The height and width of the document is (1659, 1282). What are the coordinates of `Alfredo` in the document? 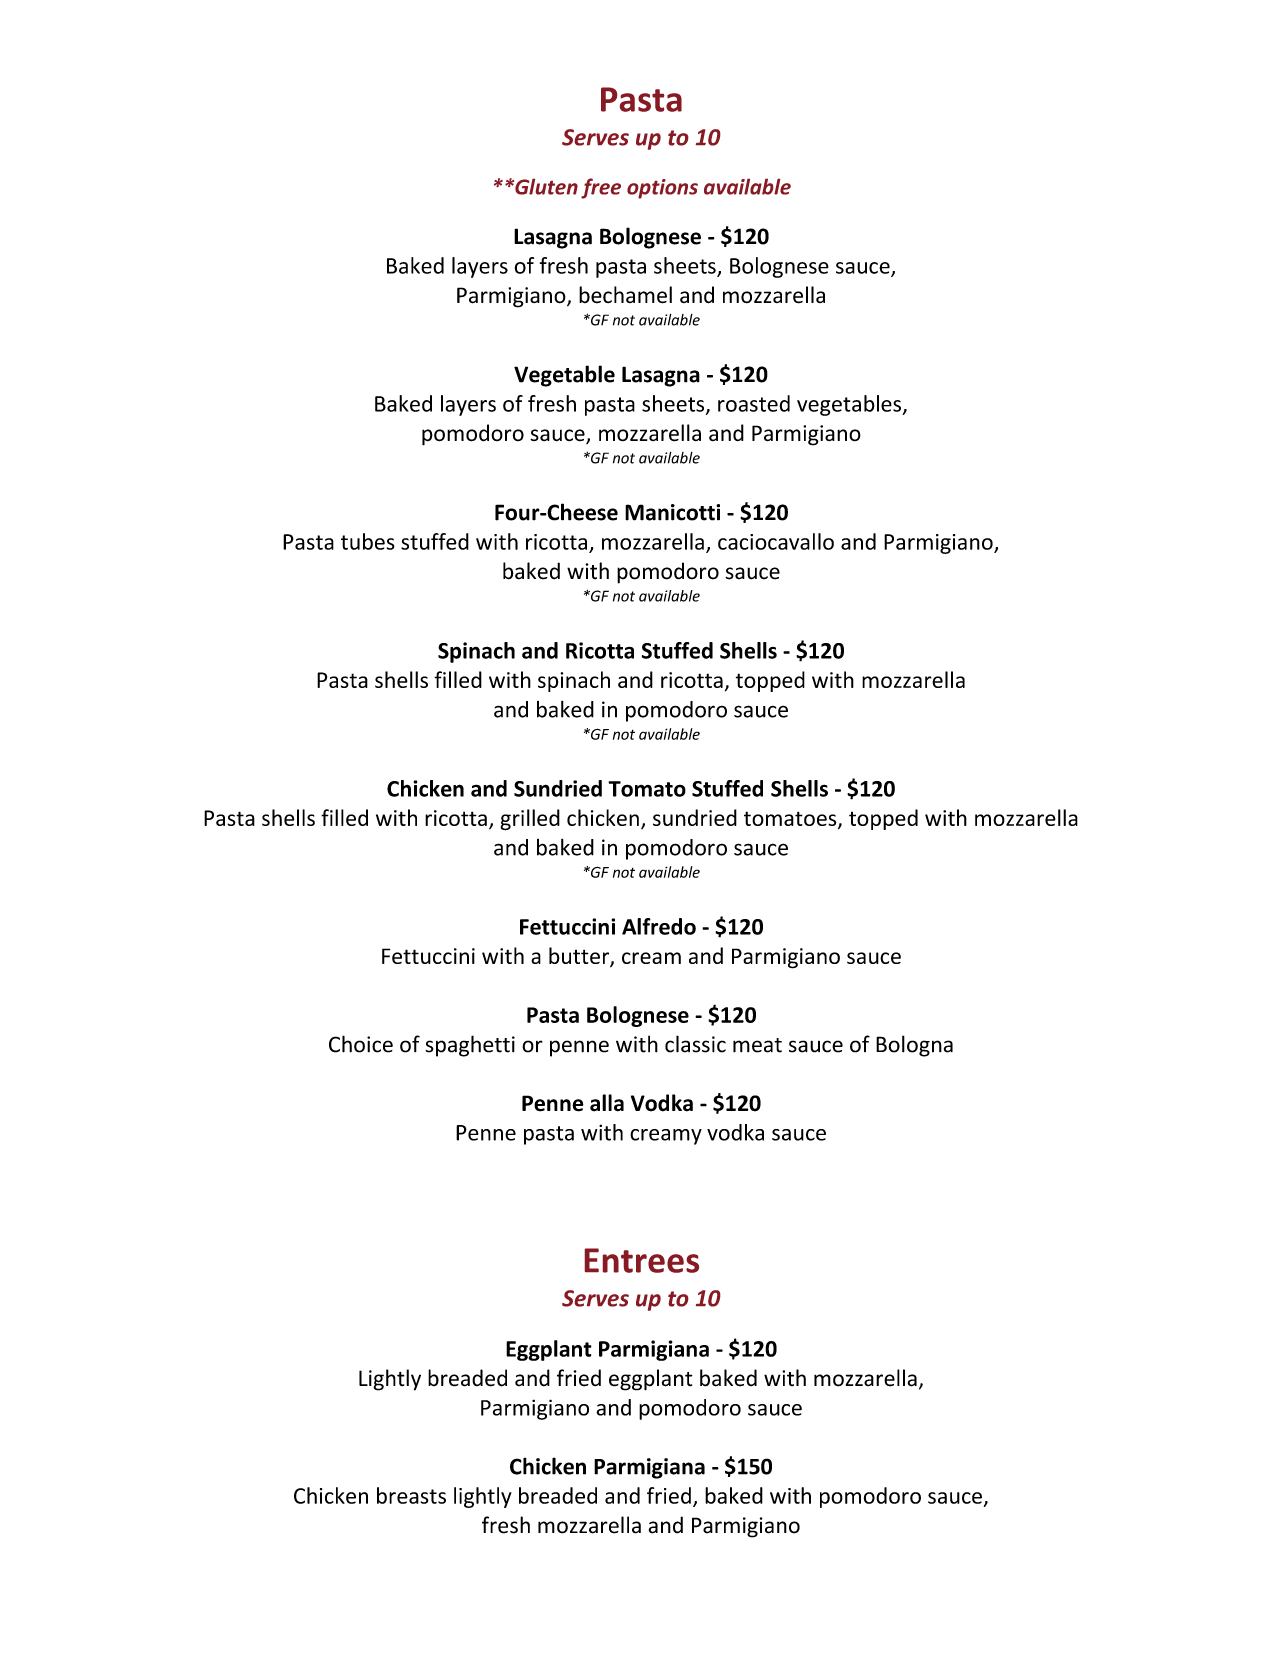 It's located at (659, 926).
